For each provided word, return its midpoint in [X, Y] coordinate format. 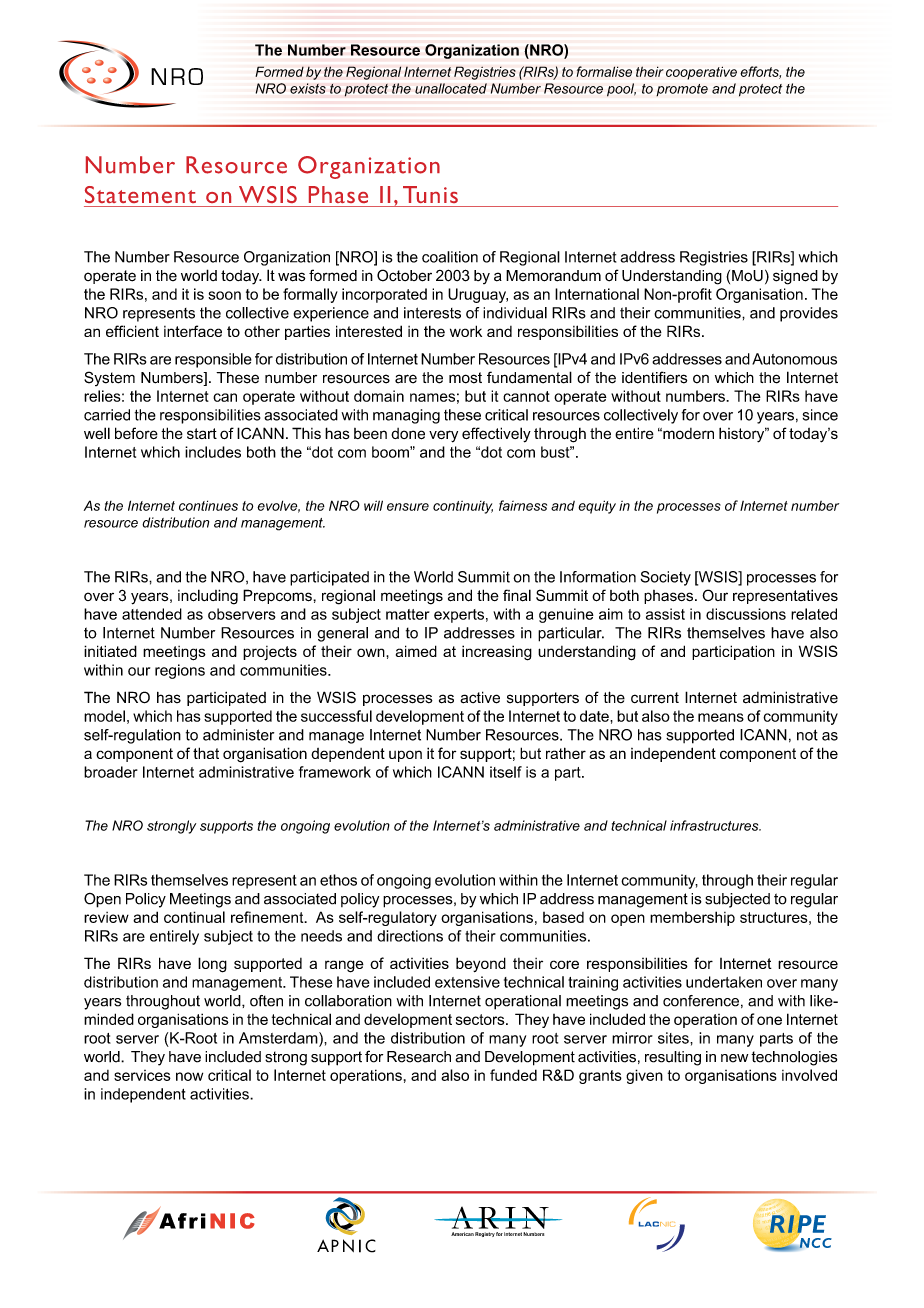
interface [193, 331]
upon [405, 756]
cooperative [701, 73]
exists [308, 88]
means [721, 717]
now [189, 1076]
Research [419, 1057]
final [517, 595]
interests [432, 313]
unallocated [451, 88]
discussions [746, 614]
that [206, 753]
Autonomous [794, 359]
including [208, 597]
